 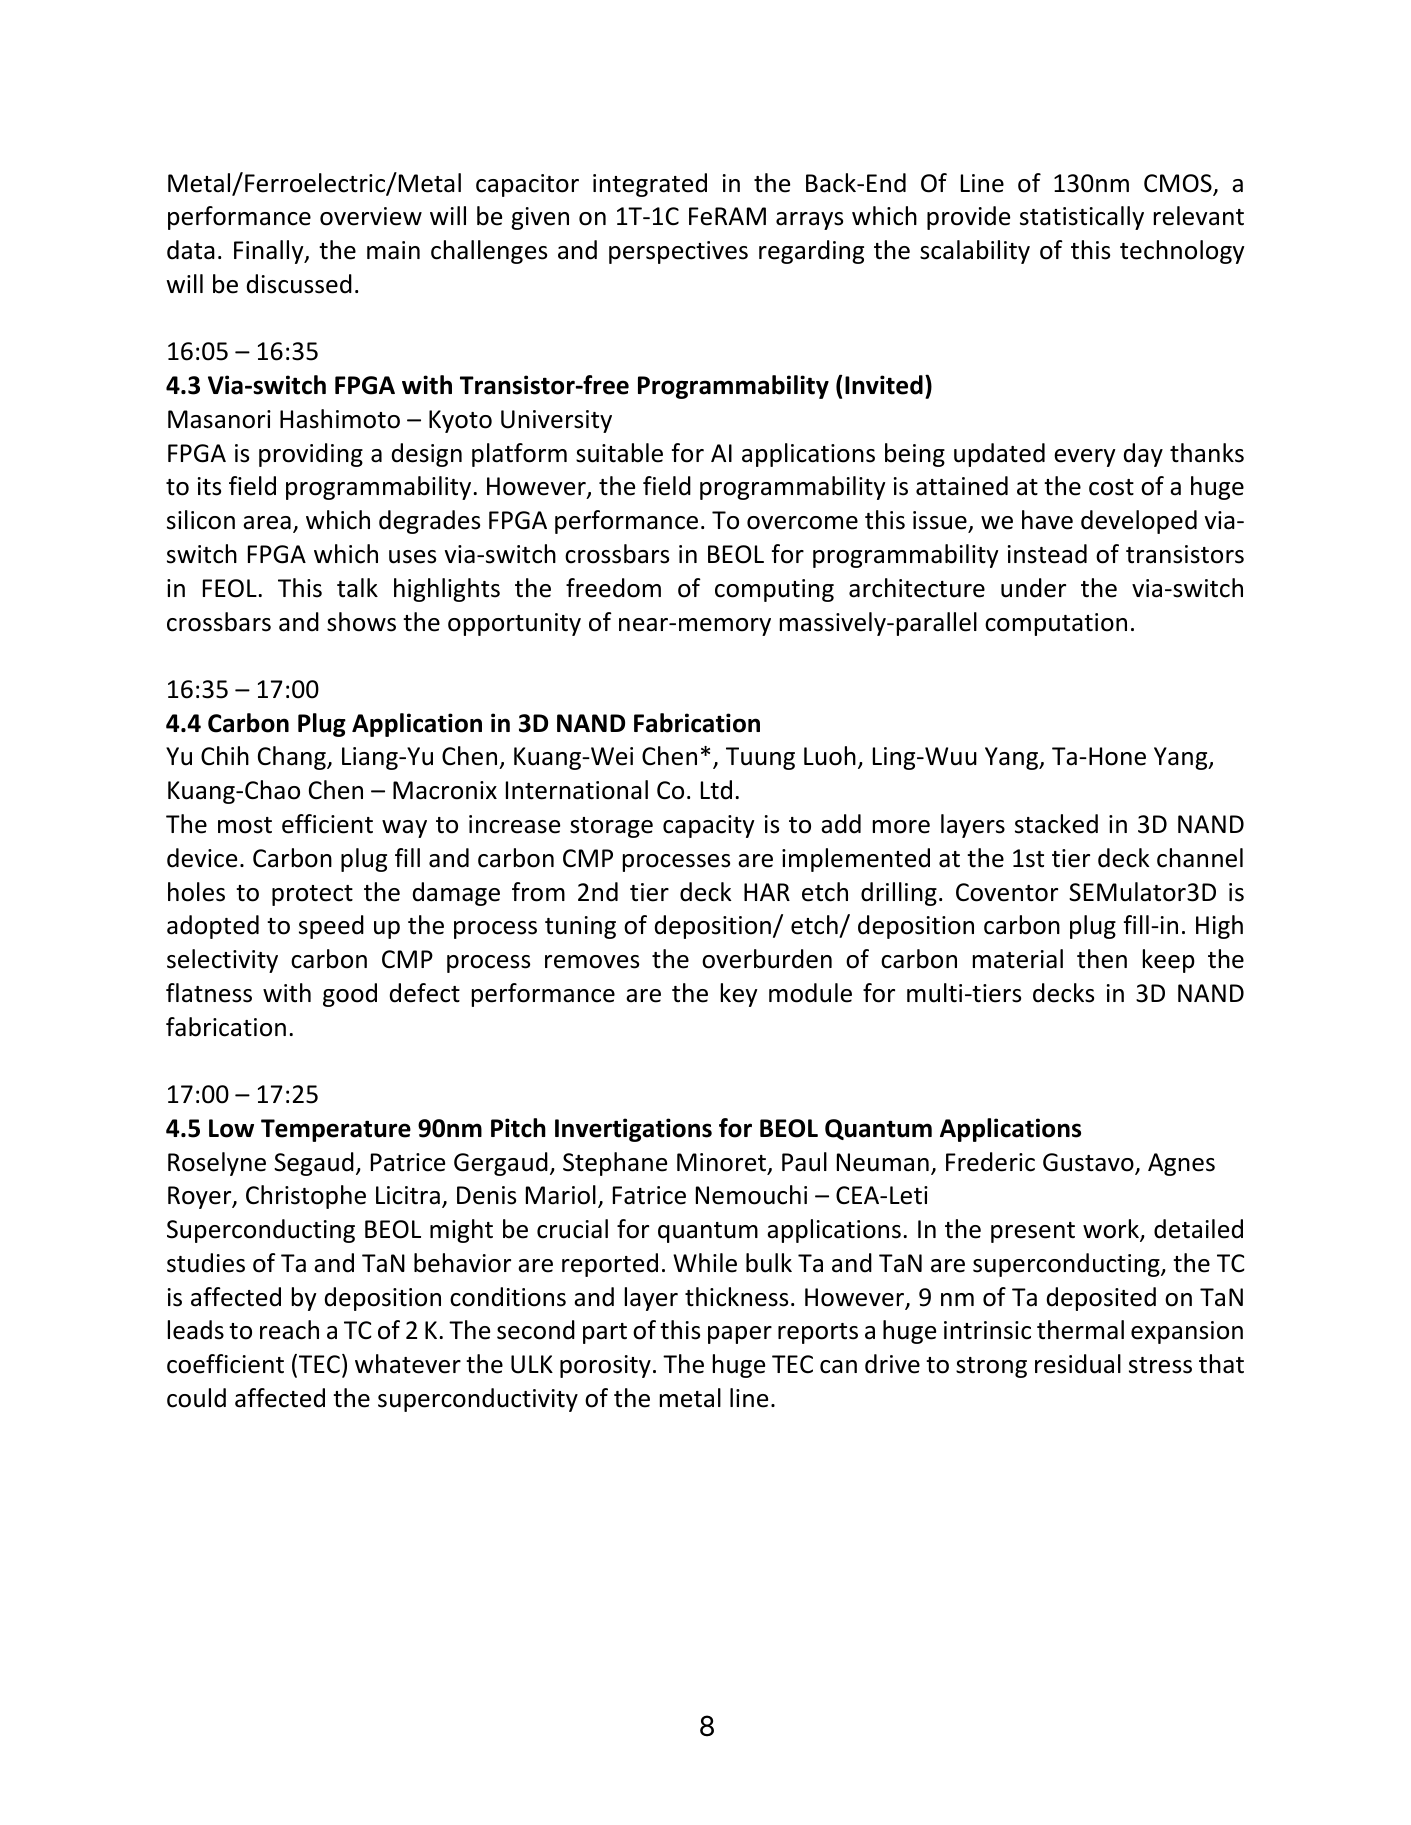 I want to click on overview, so click(x=371, y=216).
